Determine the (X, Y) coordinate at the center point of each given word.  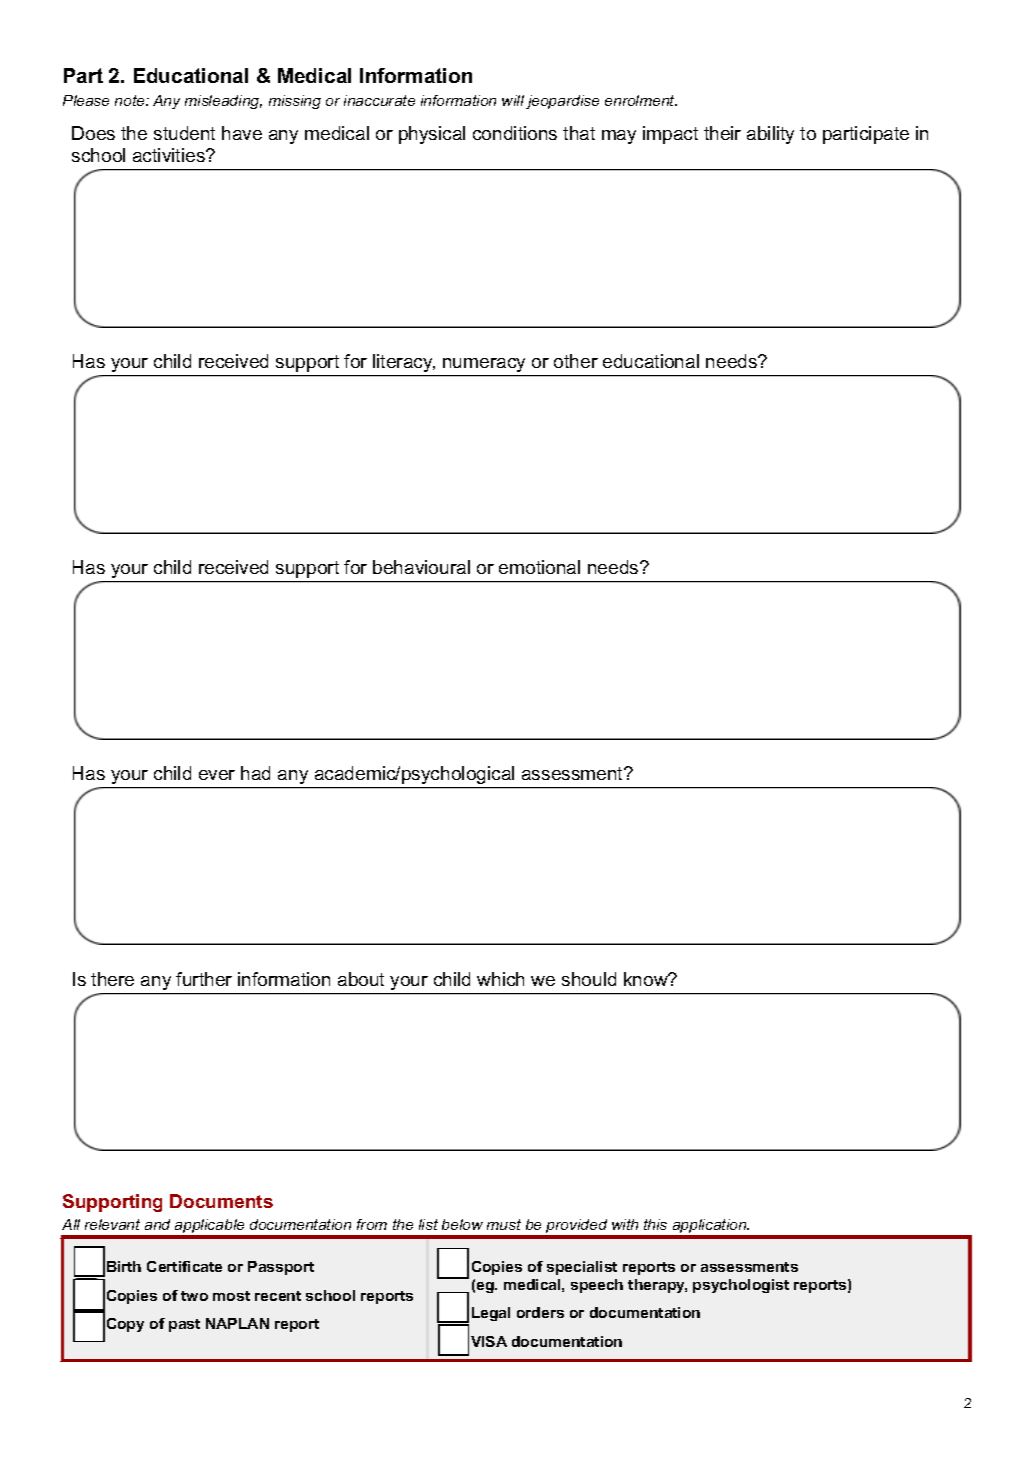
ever (217, 775)
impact (670, 135)
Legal (491, 1314)
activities (170, 155)
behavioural (421, 567)
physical (432, 135)
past (184, 1325)
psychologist (741, 1286)
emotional (539, 567)
